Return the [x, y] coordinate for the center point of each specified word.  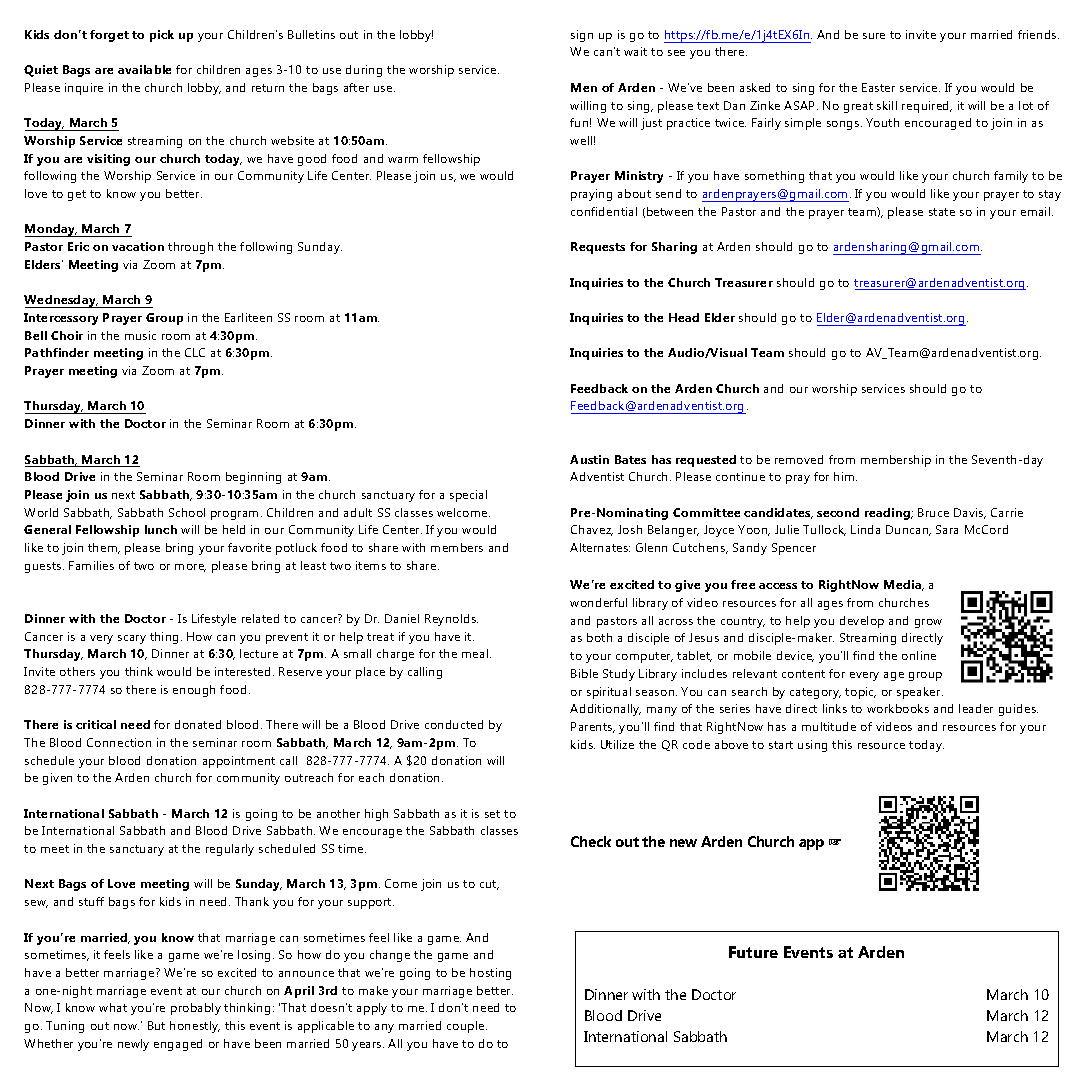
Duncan [908, 530]
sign [582, 36]
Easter [878, 87]
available [144, 69]
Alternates [600, 547]
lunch [161, 529]
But [156, 1025]
